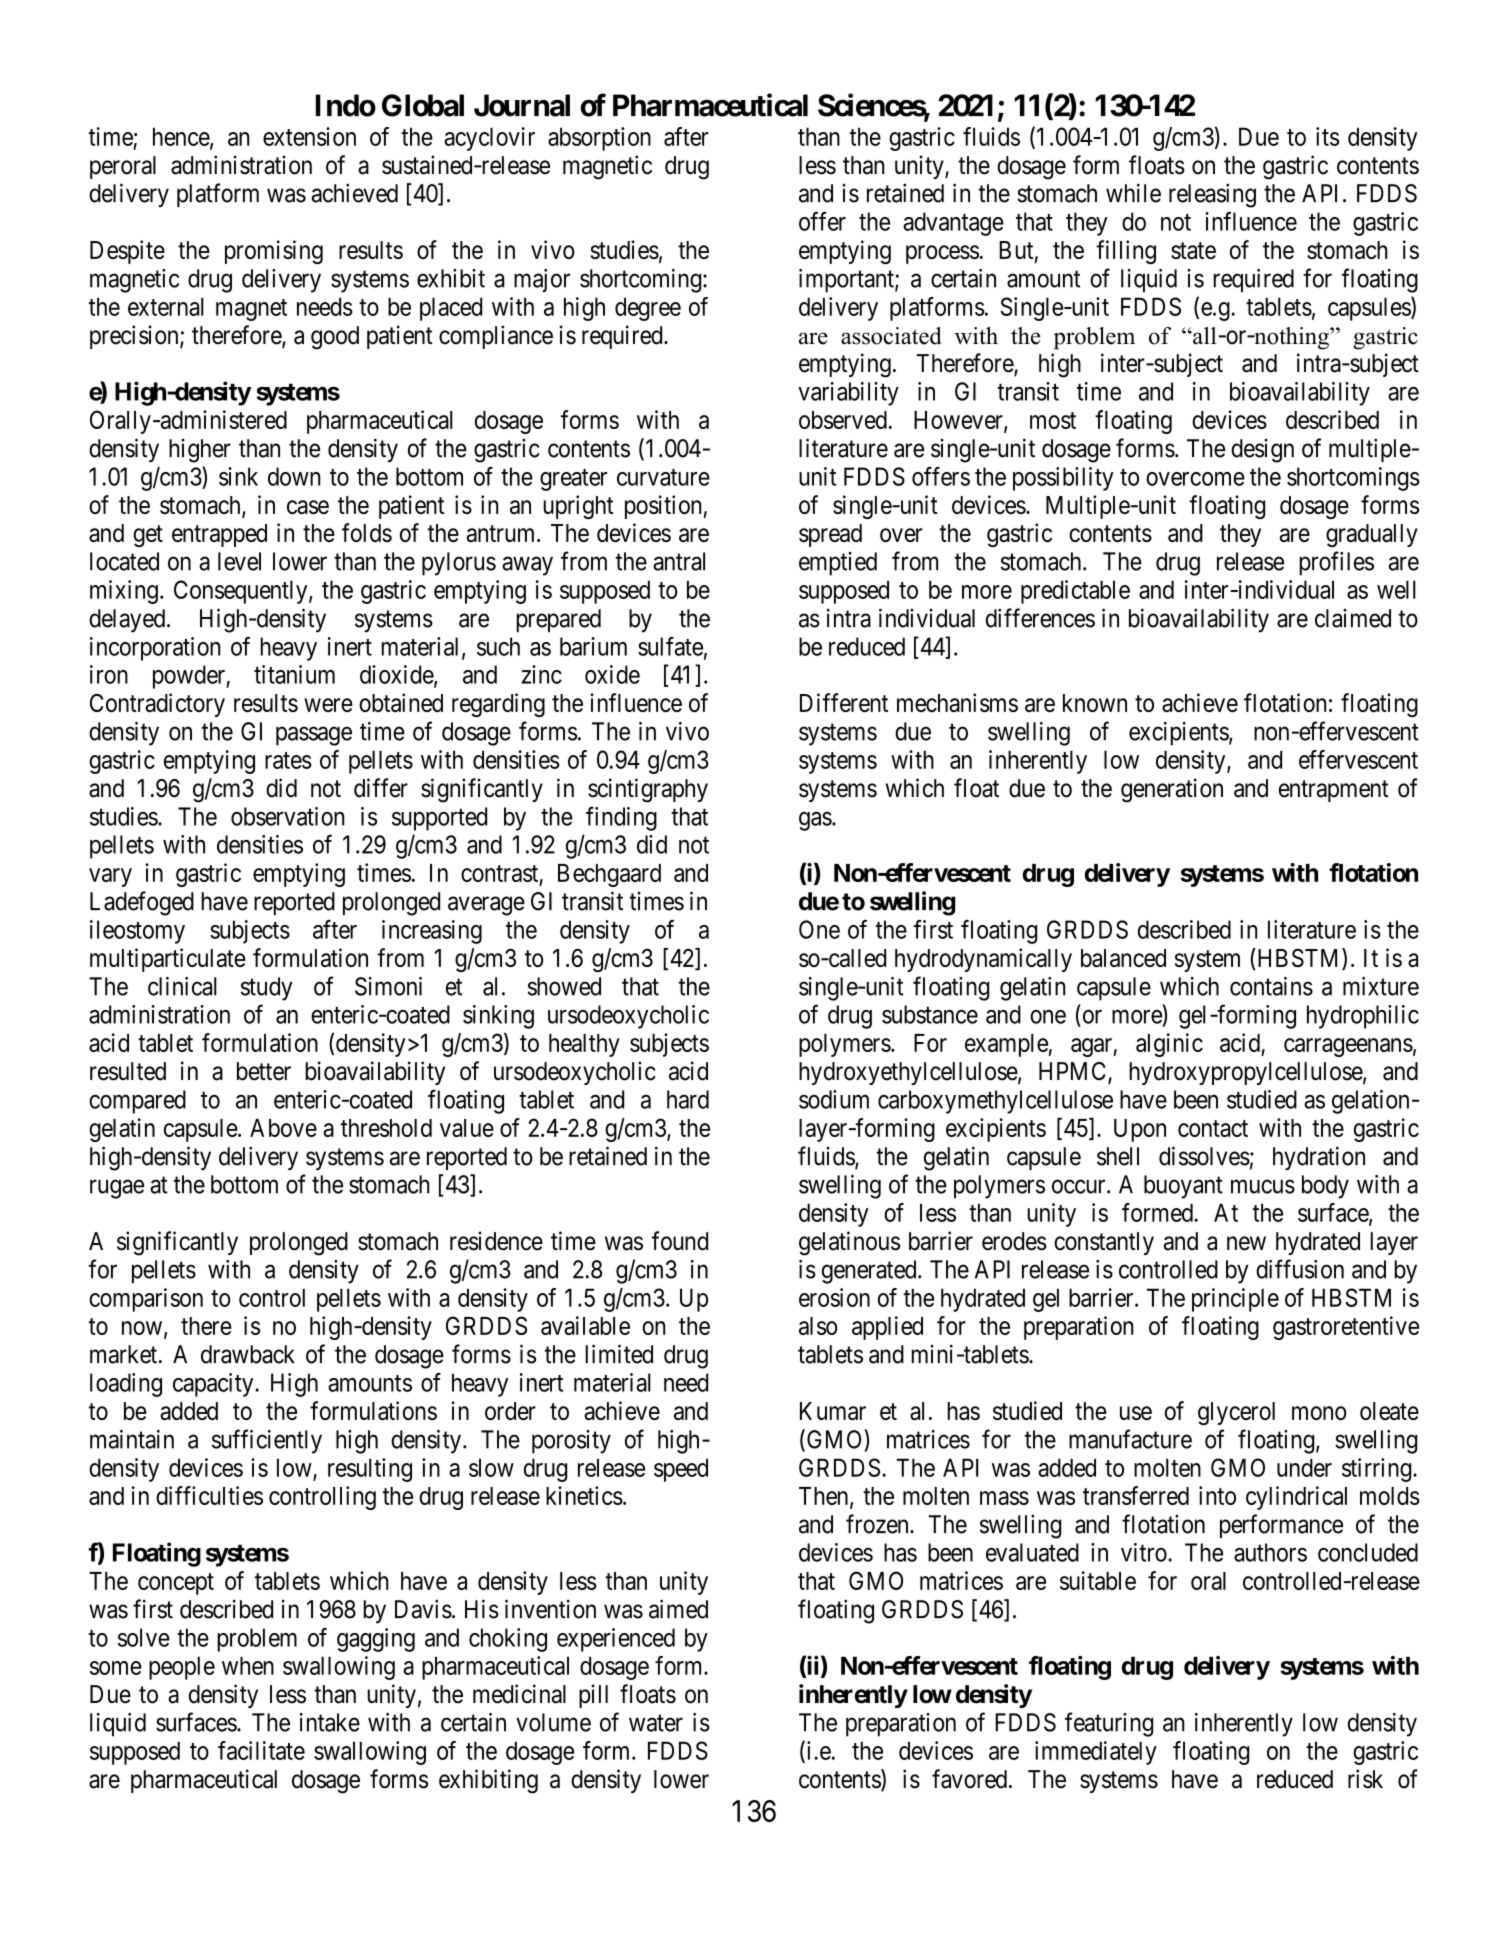  I want to click on drawback, so click(248, 1354).
